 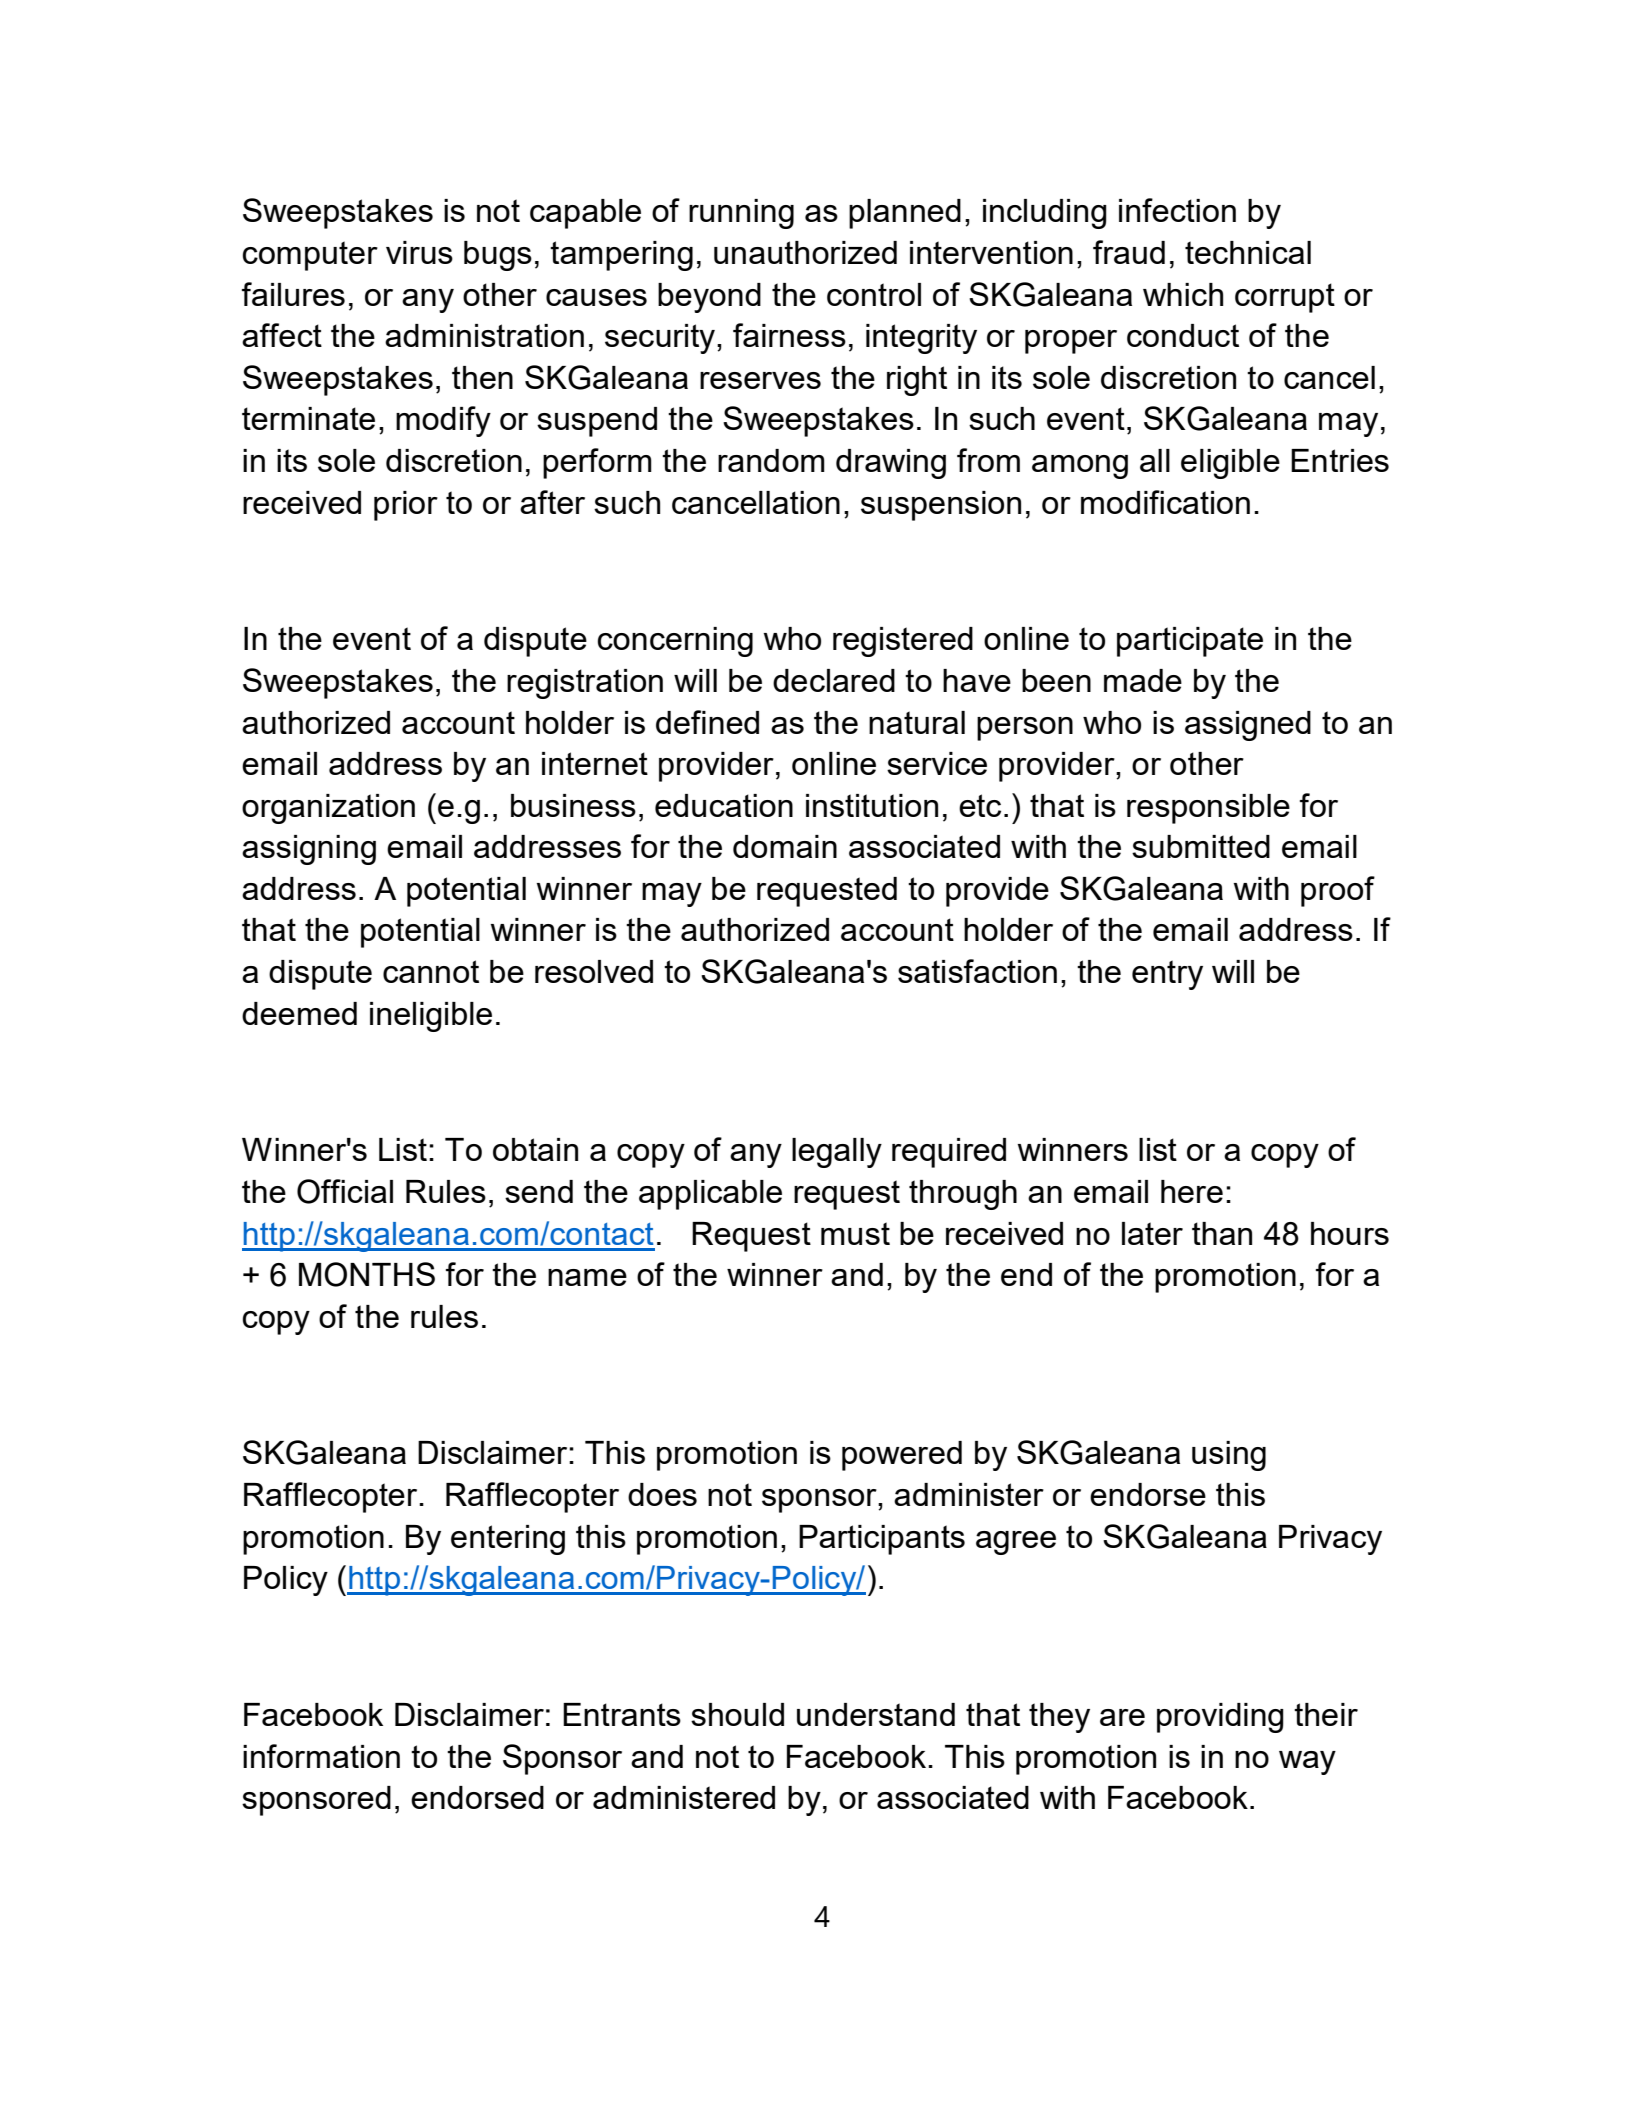 What do you see at coordinates (419, 252) in the screenshot?
I see `virus` at bounding box center [419, 252].
